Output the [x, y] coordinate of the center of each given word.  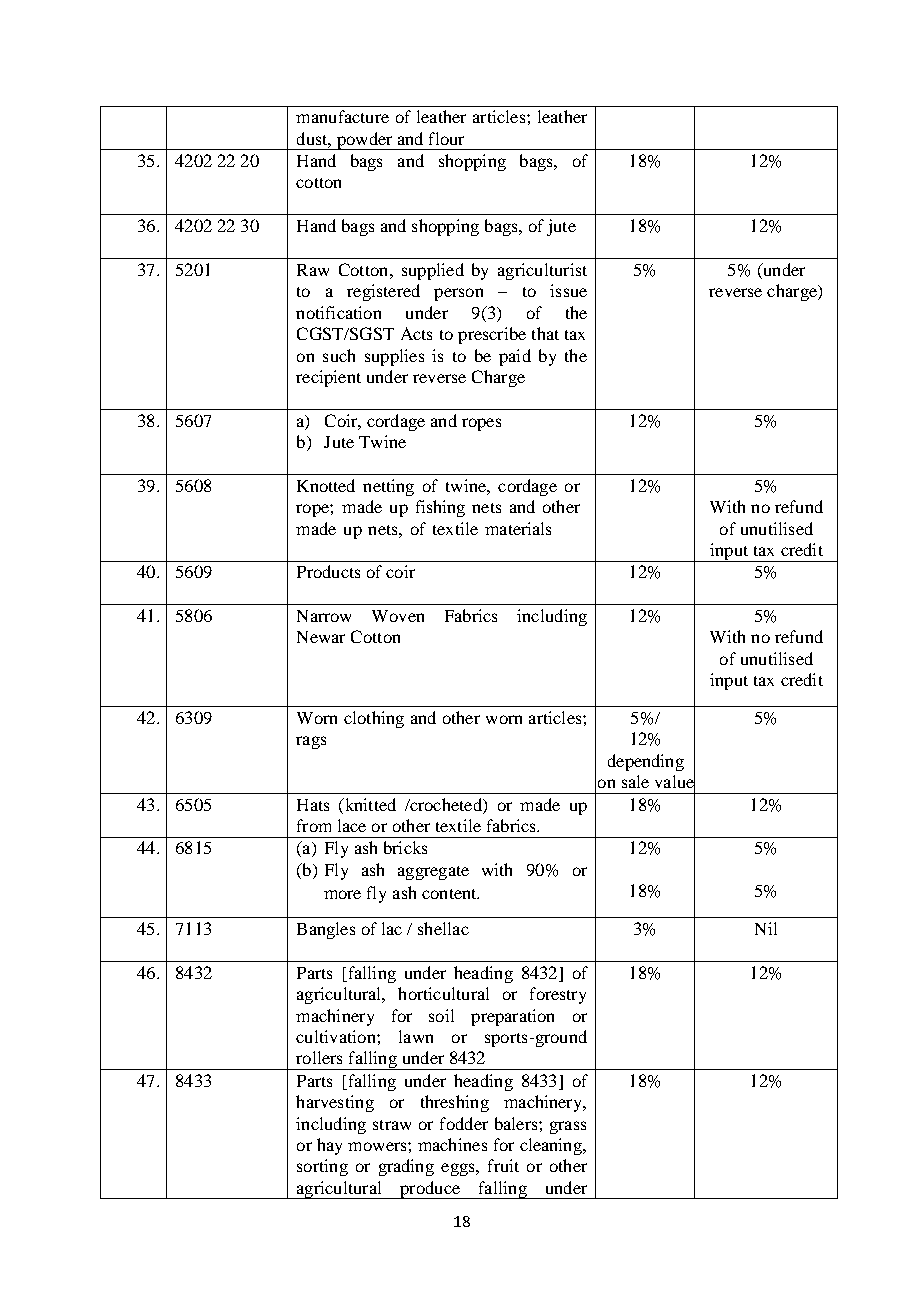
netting [388, 487]
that [545, 333]
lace [352, 825]
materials [518, 528]
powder [364, 141]
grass [568, 1127]
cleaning [552, 1146]
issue [568, 290]
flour [446, 138]
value [675, 782]
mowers [378, 1146]
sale [635, 781]
